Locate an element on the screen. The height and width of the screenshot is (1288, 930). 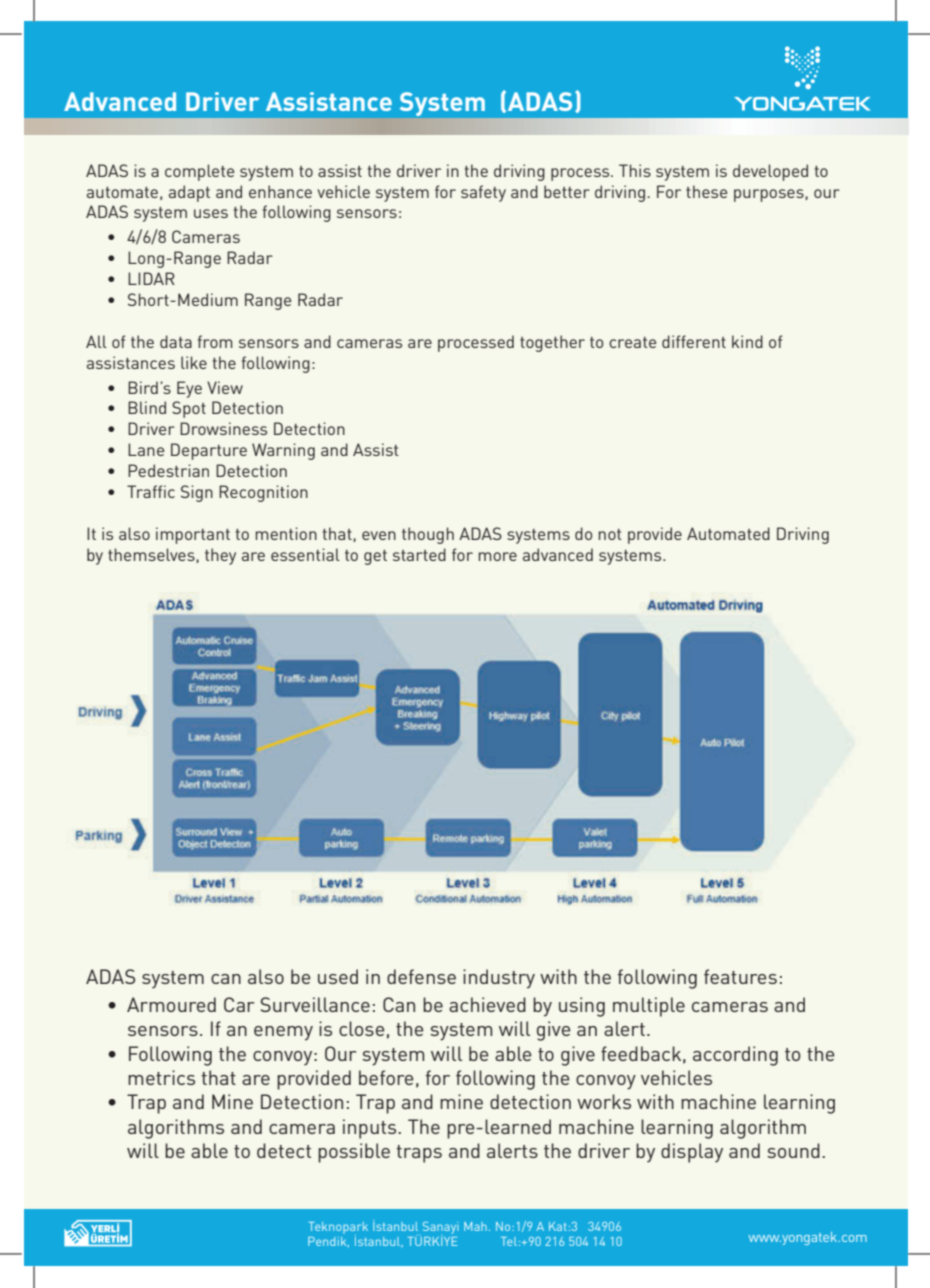
these is located at coordinates (706, 191).
